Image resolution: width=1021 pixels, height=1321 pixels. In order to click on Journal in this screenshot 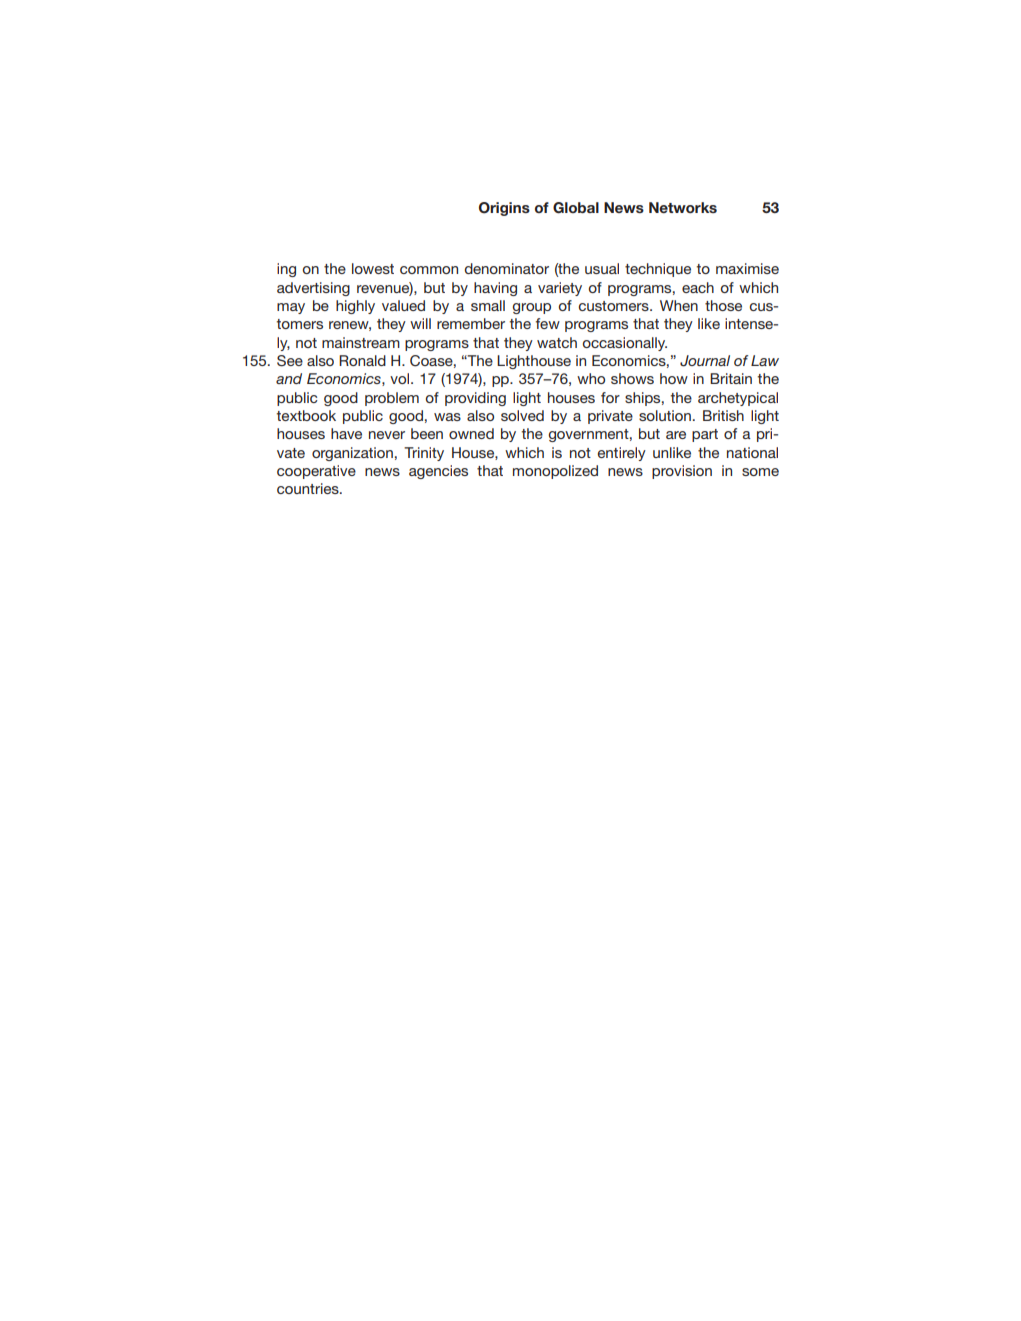, I will do `click(705, 361)`.
